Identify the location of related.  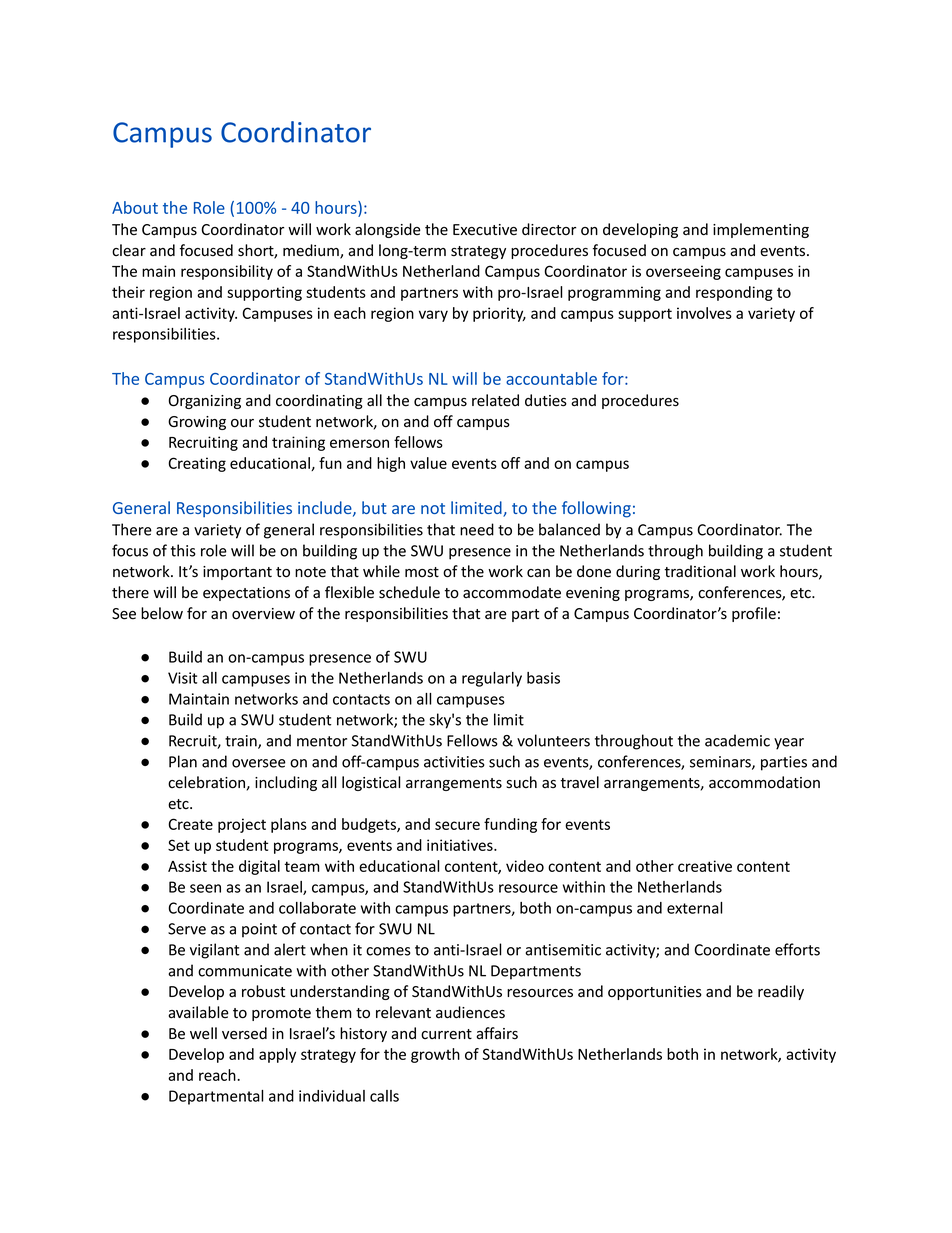
(495, 400).
